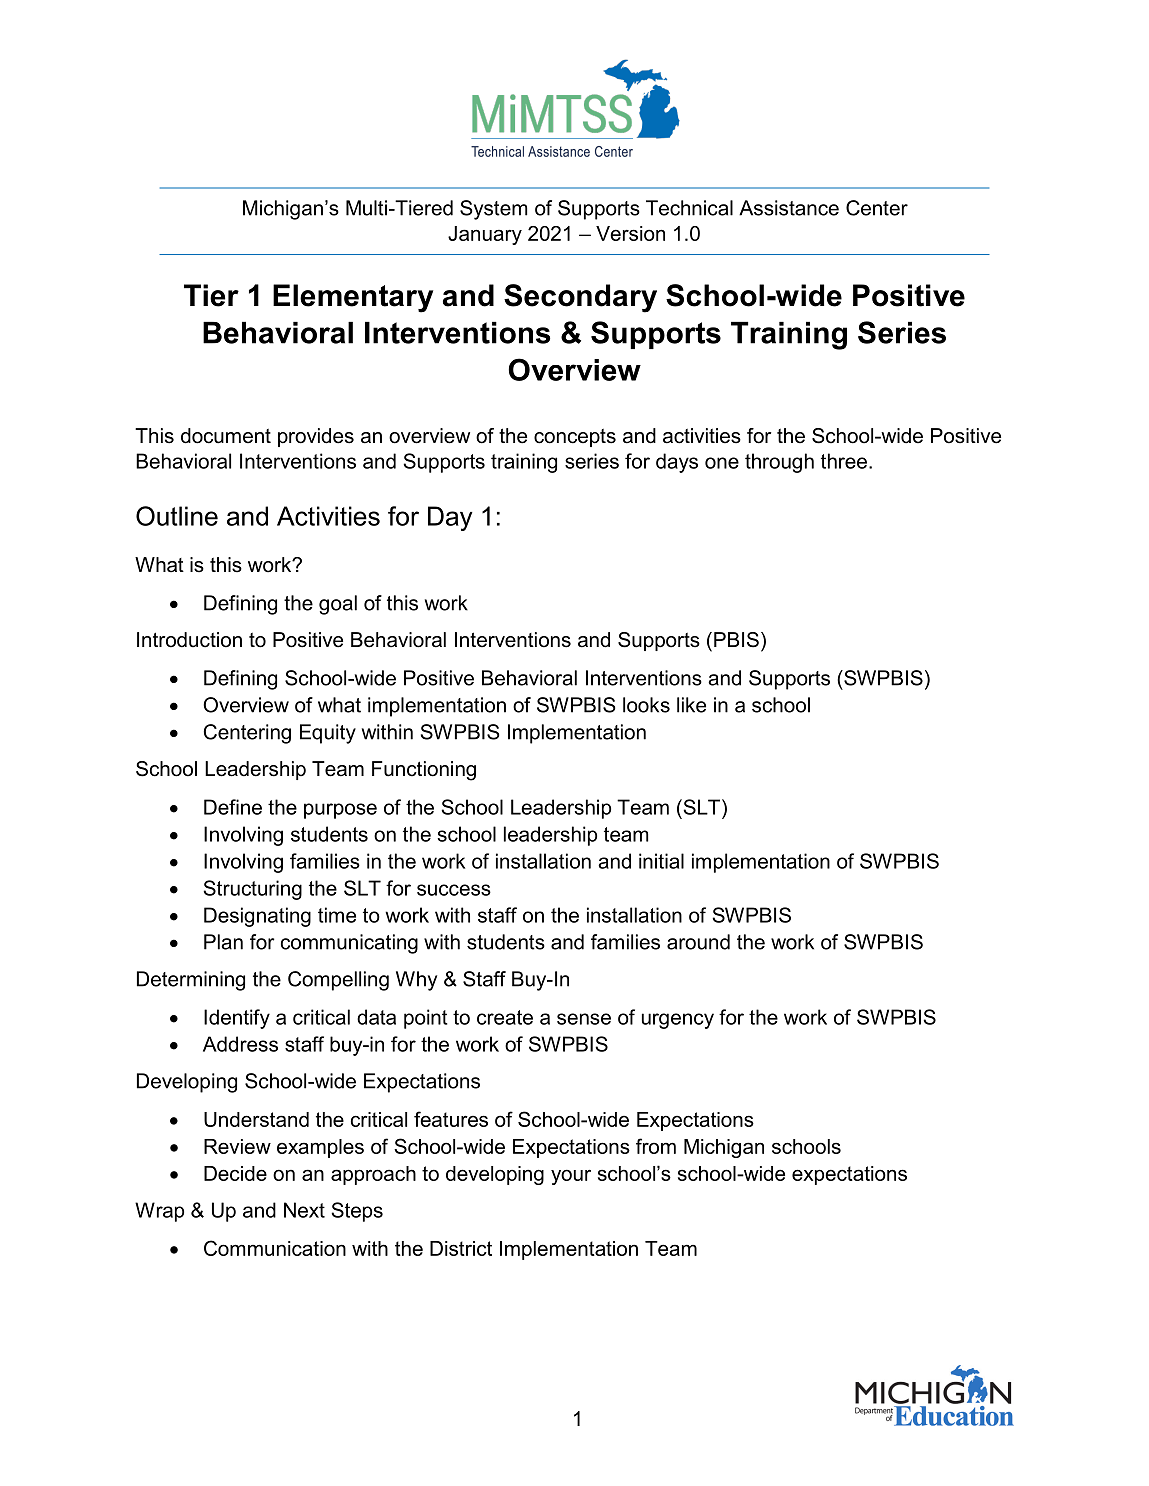 This screenshot has height=1486, width=1149. Describe the element at coordinates (485, 235) in the screenshot. I see `January` at that location.
